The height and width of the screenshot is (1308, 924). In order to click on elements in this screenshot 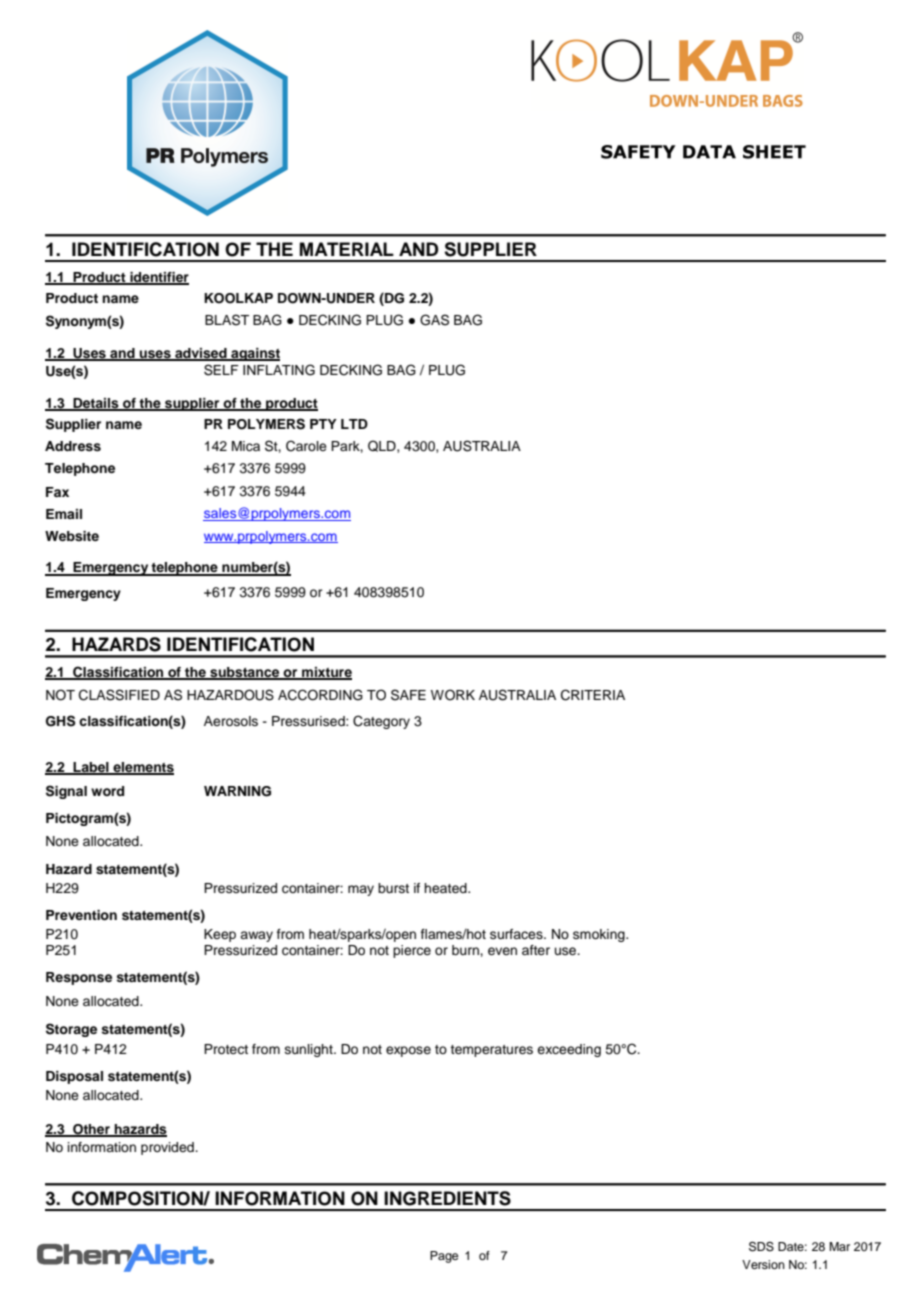, I will do `click(142, 768)`.
